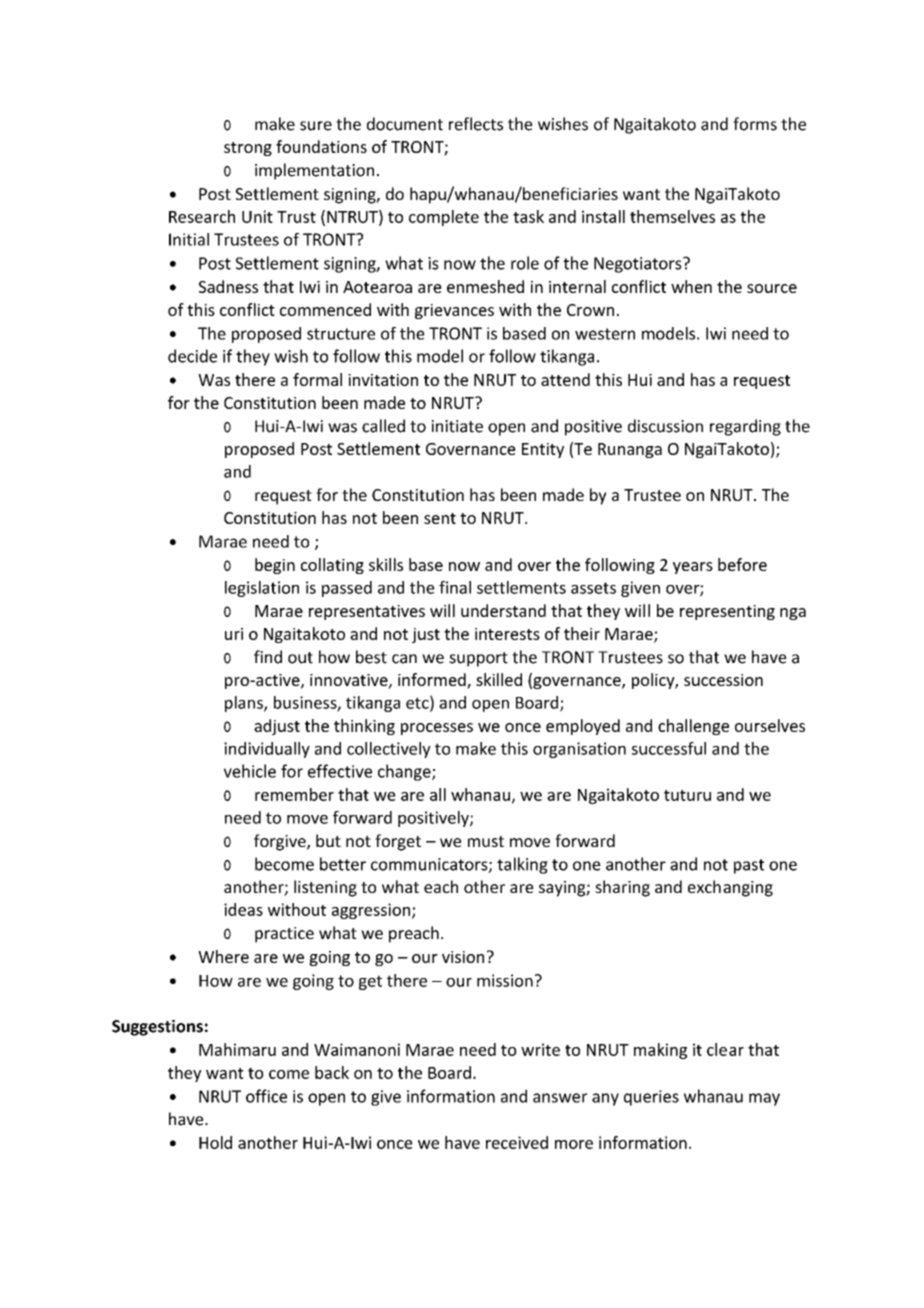 The width and height of the screenshot is (924, 1308). What do you see at coordinates (723, 680) in the screenshot?
I see `succession` at bounding box center [723, 680].
